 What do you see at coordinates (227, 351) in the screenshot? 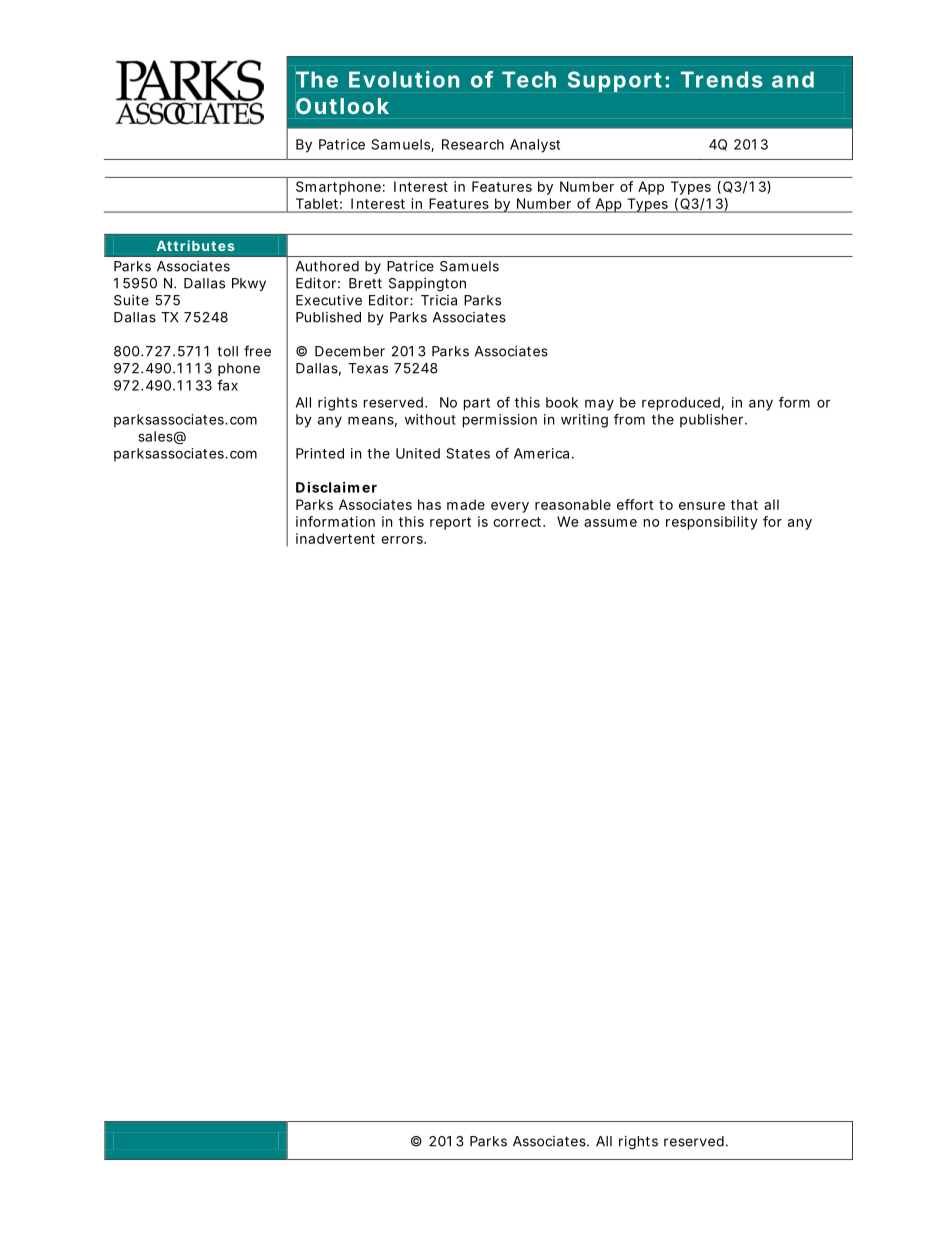
I see `toll` at bounding box center [227, 351].
